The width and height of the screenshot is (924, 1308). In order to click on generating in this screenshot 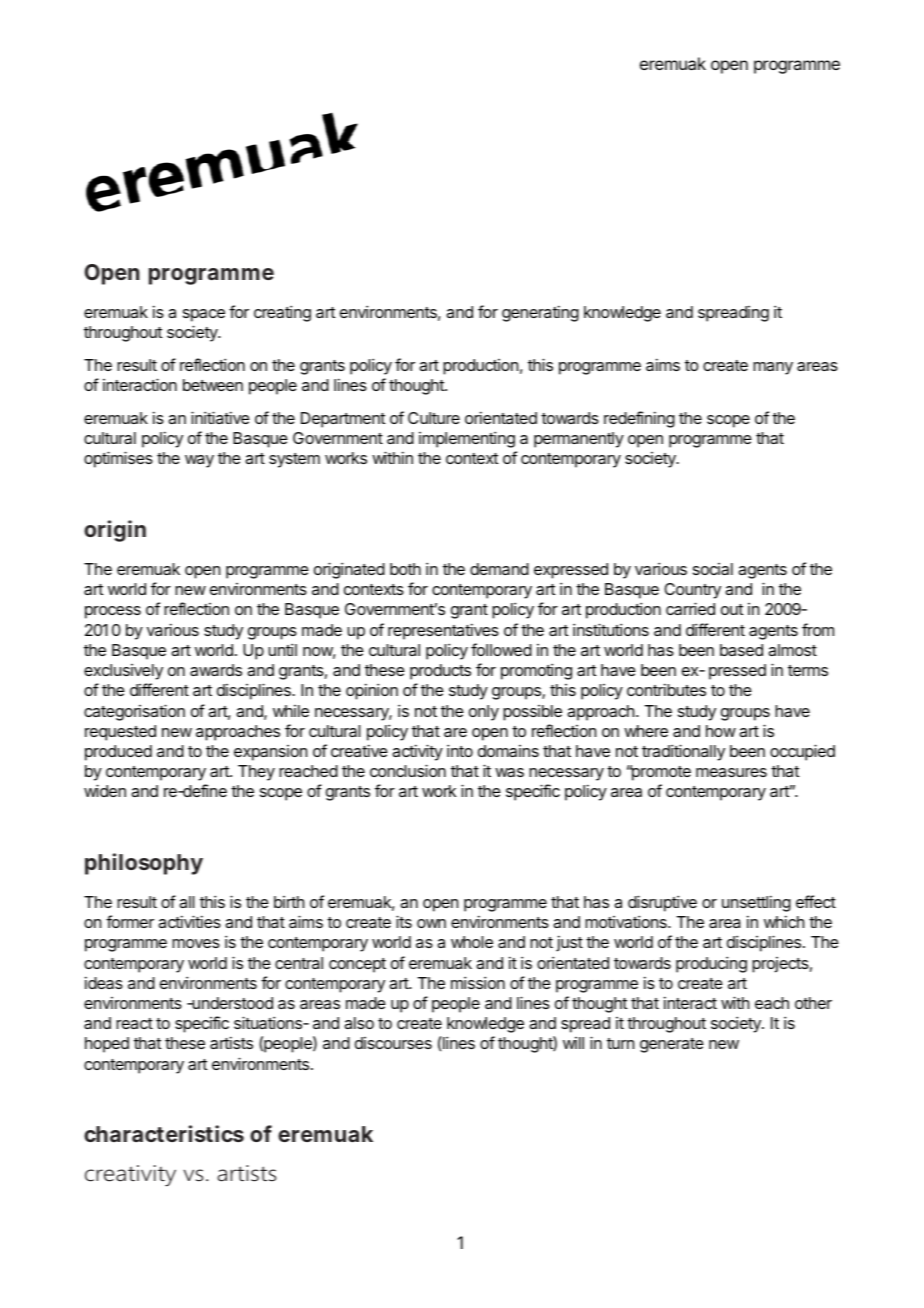, I will do `click(540, 313)`.
